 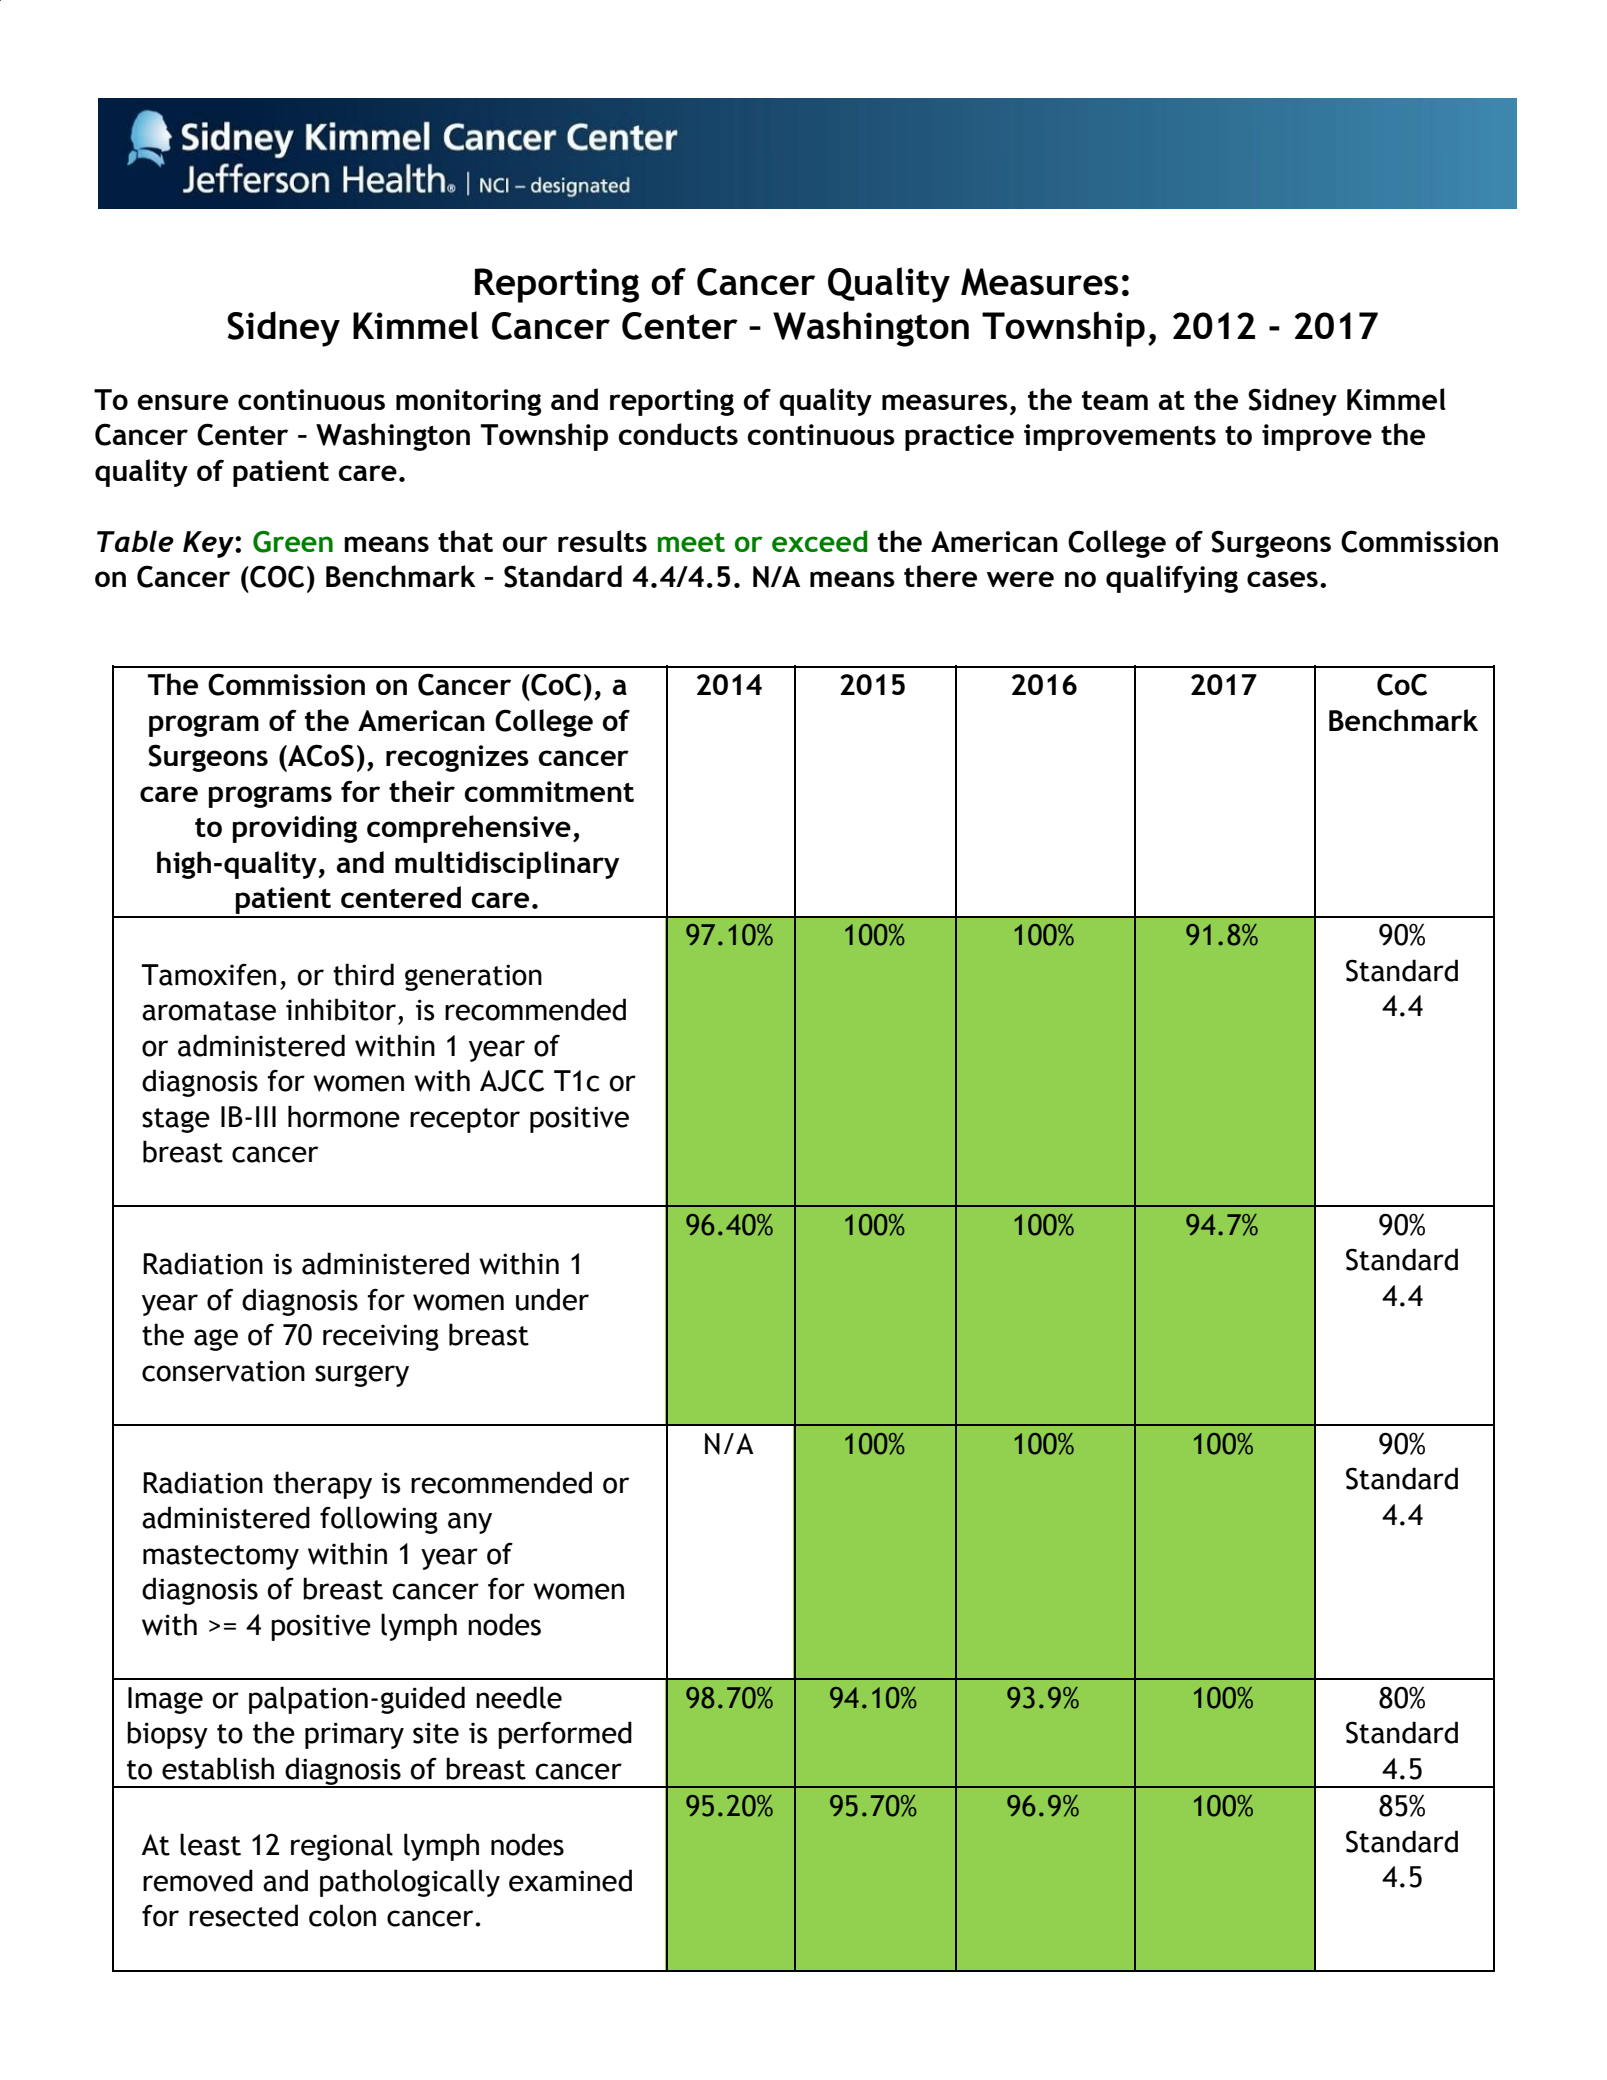 What do you see at coordinates (210, 1844) in the screenshot?
I see `least` at bounding box center [210, 1844].
